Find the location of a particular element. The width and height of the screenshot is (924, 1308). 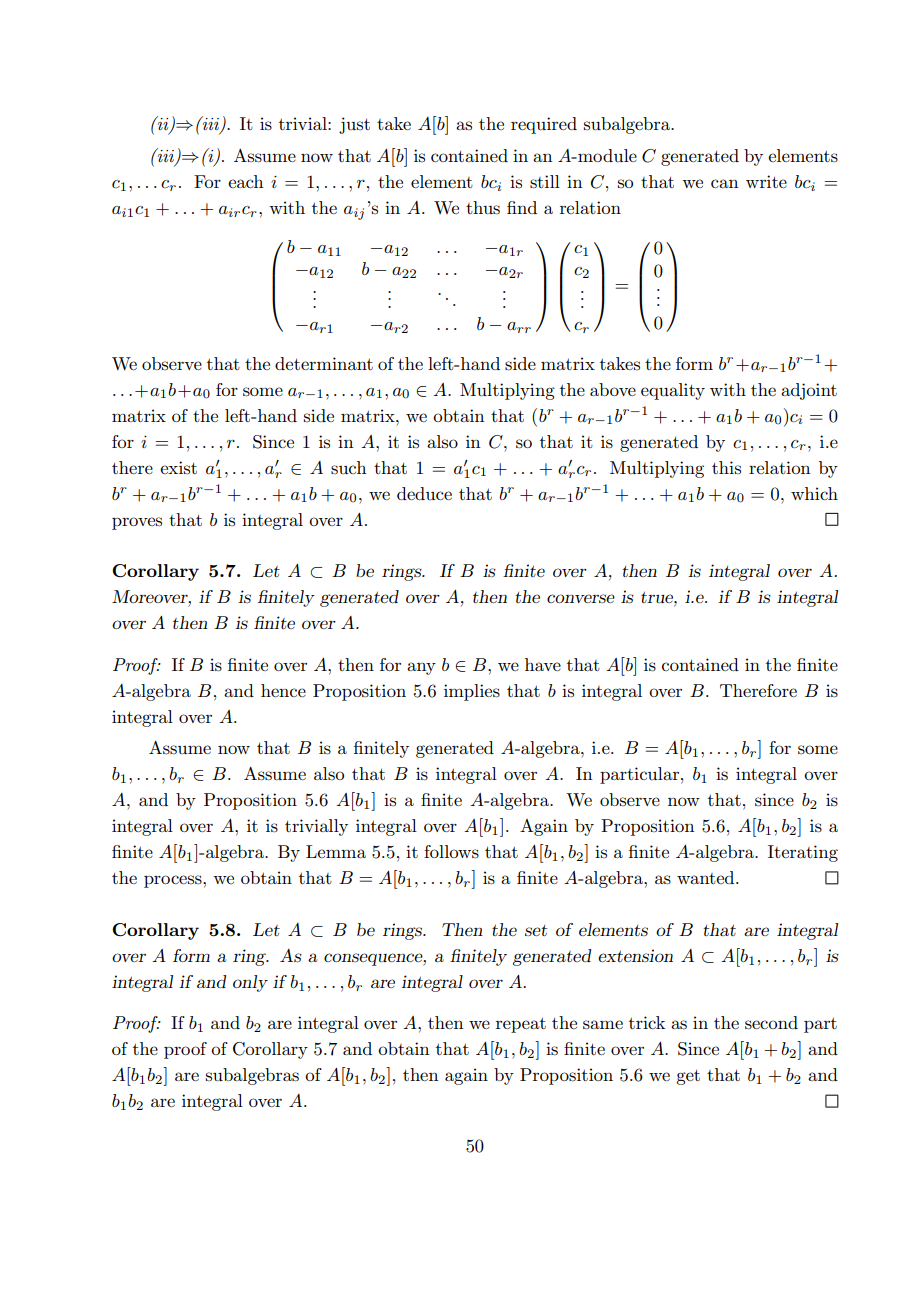

second is located at coordinates (771, 1023).
